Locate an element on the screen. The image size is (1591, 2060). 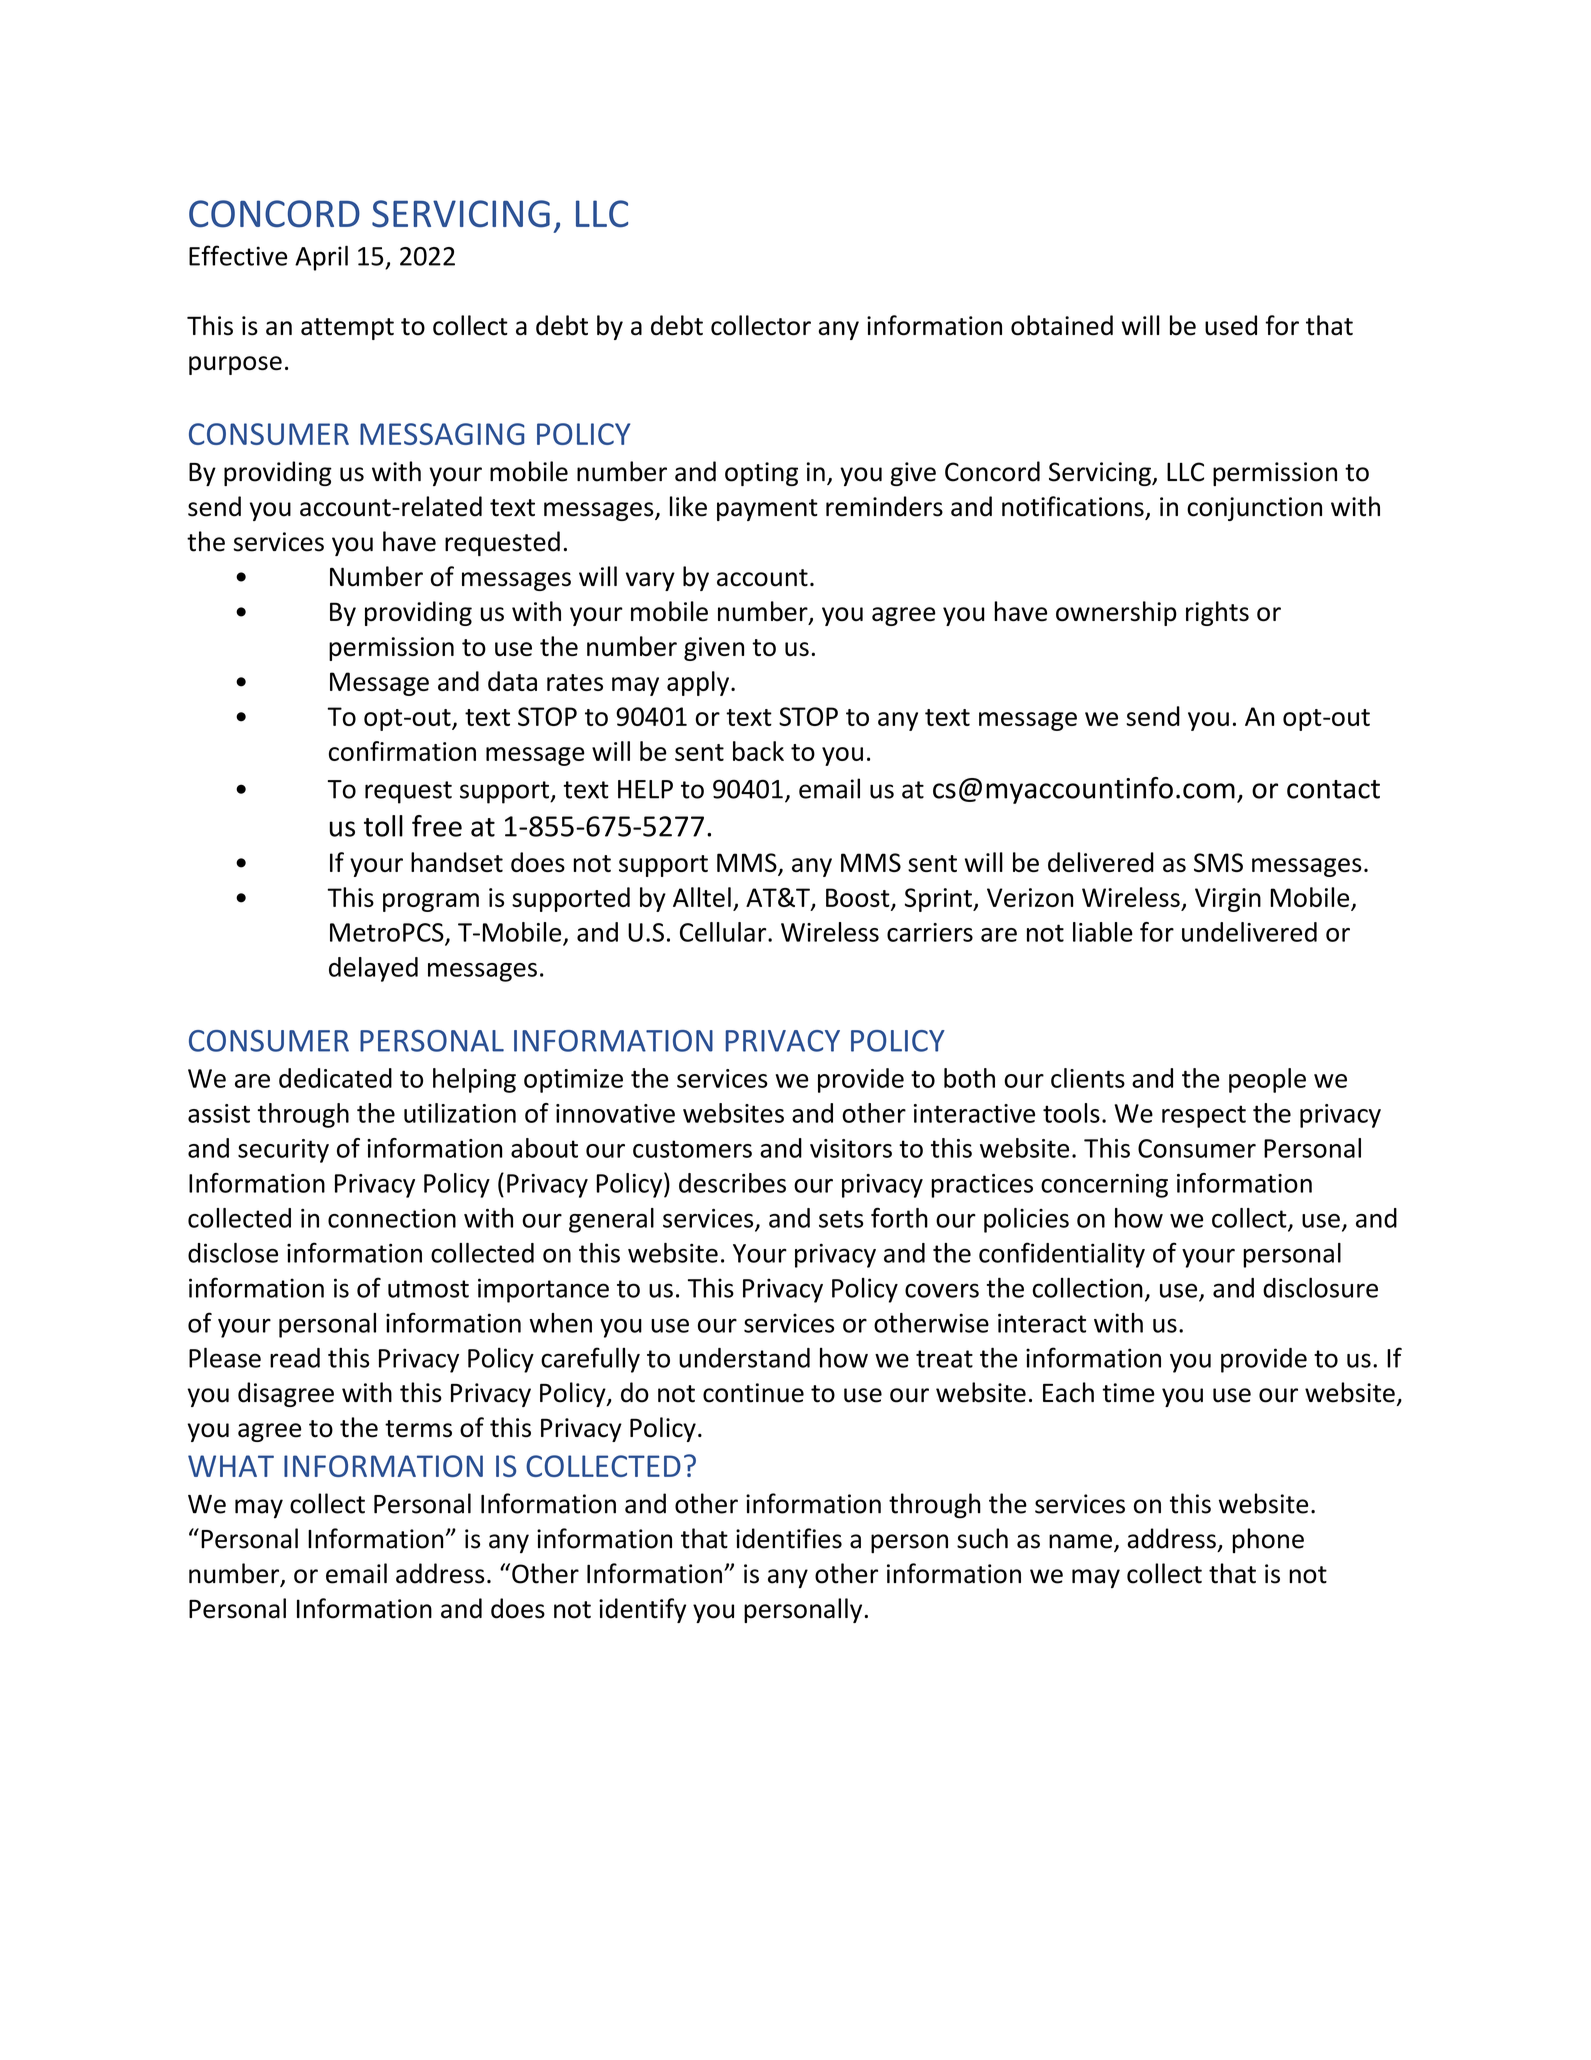
security is located at coordinates (283, 1151).
